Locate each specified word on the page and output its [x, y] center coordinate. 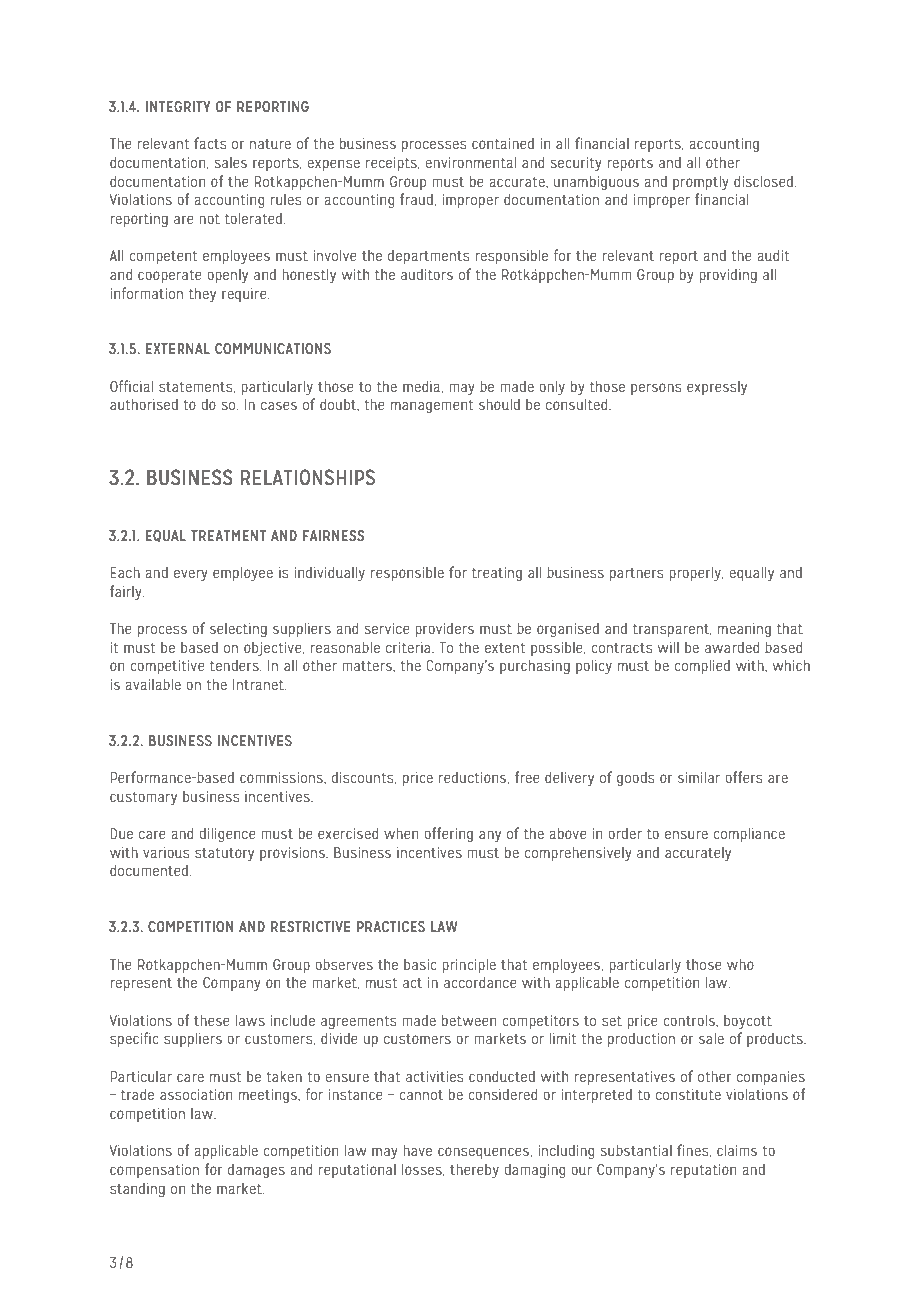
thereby [474, 1170]
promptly [701, 182]
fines [694, 1150]
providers [444, 629]
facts [210, 143]
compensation [154, 1171]
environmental [470, 162]
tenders [235, 665]
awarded [732, 647]
